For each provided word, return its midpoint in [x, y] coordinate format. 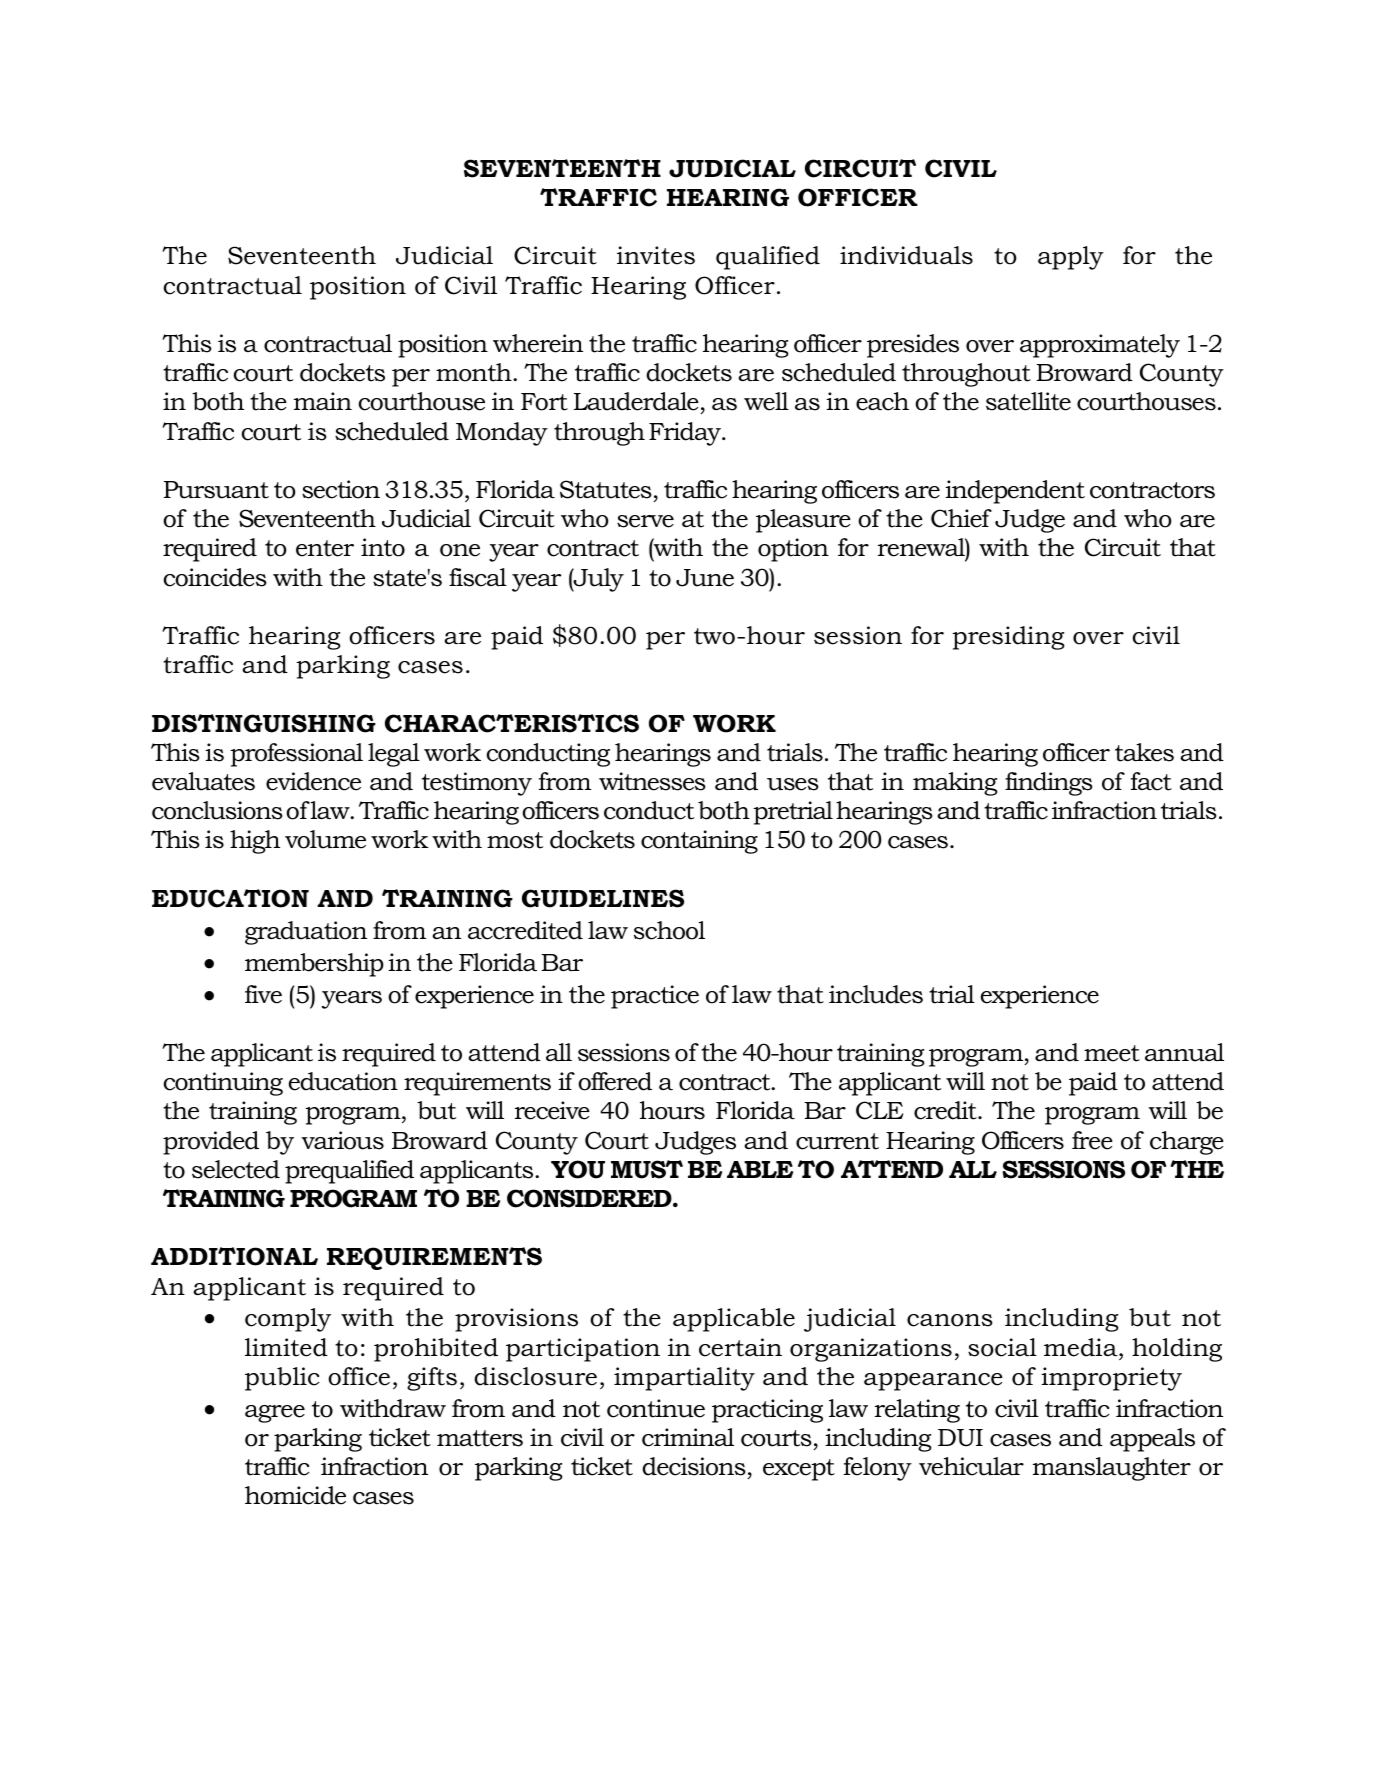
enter [325, 548]
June [705, 578]
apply [1071, 258]
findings [1049, 784]
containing [699, 842]
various [342, 1140]
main [323, 401]
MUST [647, 1169]
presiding [1008, 638]
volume [325, 839]
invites [656, 255]
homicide [295, 1495]
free [1092, 1140]
